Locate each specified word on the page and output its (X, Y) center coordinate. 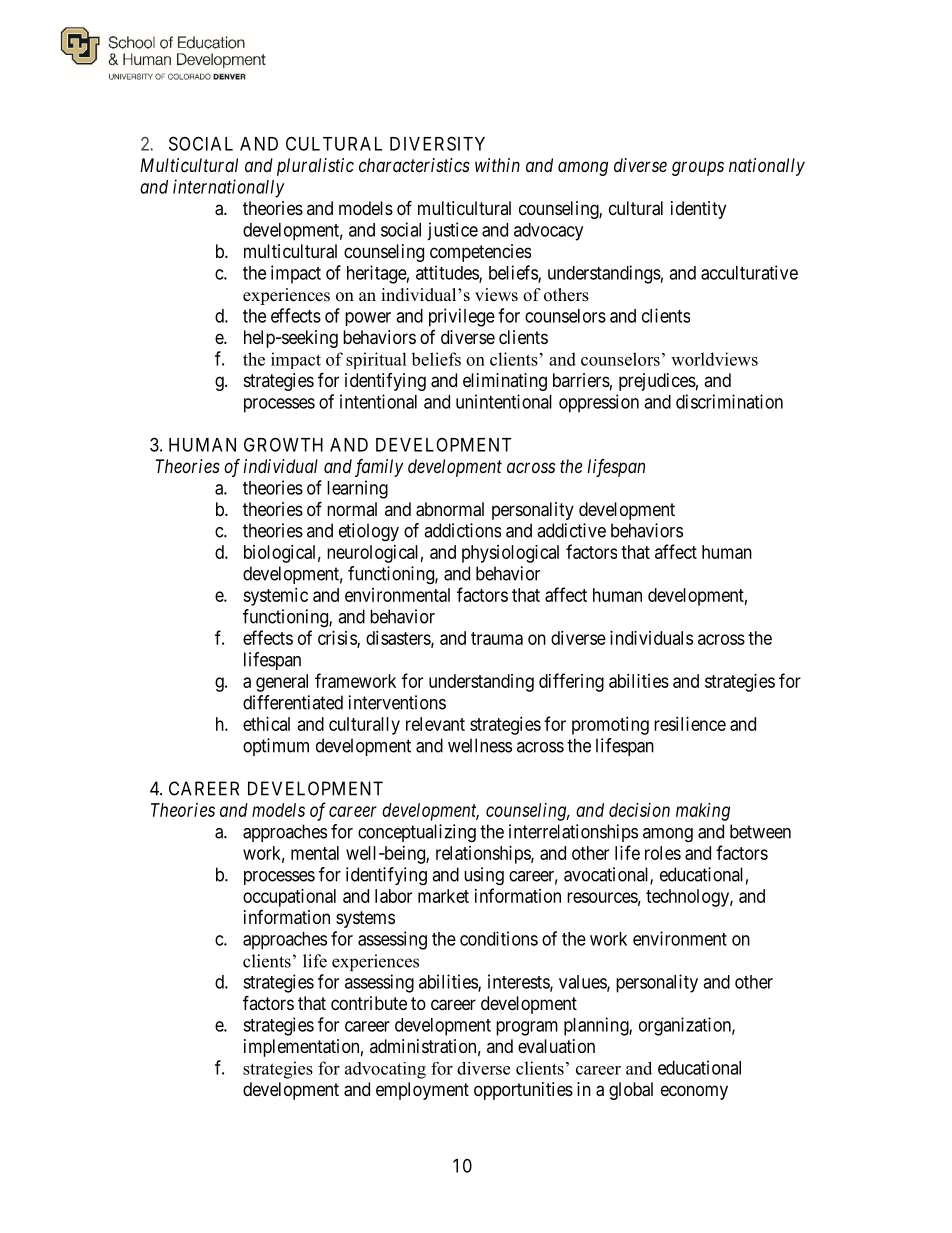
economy (694, 1092)
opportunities (523, 1091)
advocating (385, 1070)
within (497, 165)
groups (698, 168)
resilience (690, 724)
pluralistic (315, 167)
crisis (338, 639)
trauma (497, 638)
